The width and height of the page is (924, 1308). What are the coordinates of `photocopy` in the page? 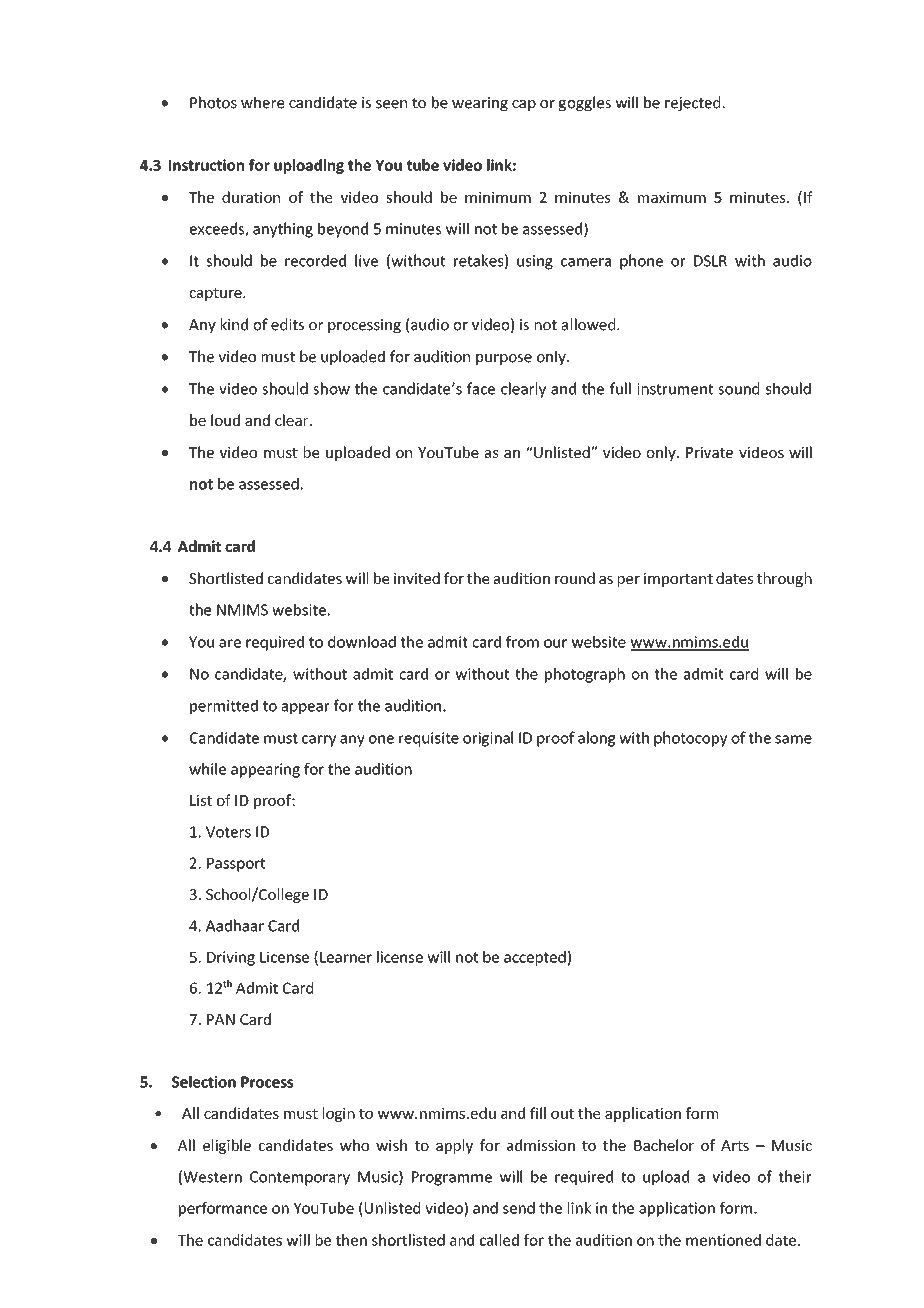 It's located at (690, 739).
